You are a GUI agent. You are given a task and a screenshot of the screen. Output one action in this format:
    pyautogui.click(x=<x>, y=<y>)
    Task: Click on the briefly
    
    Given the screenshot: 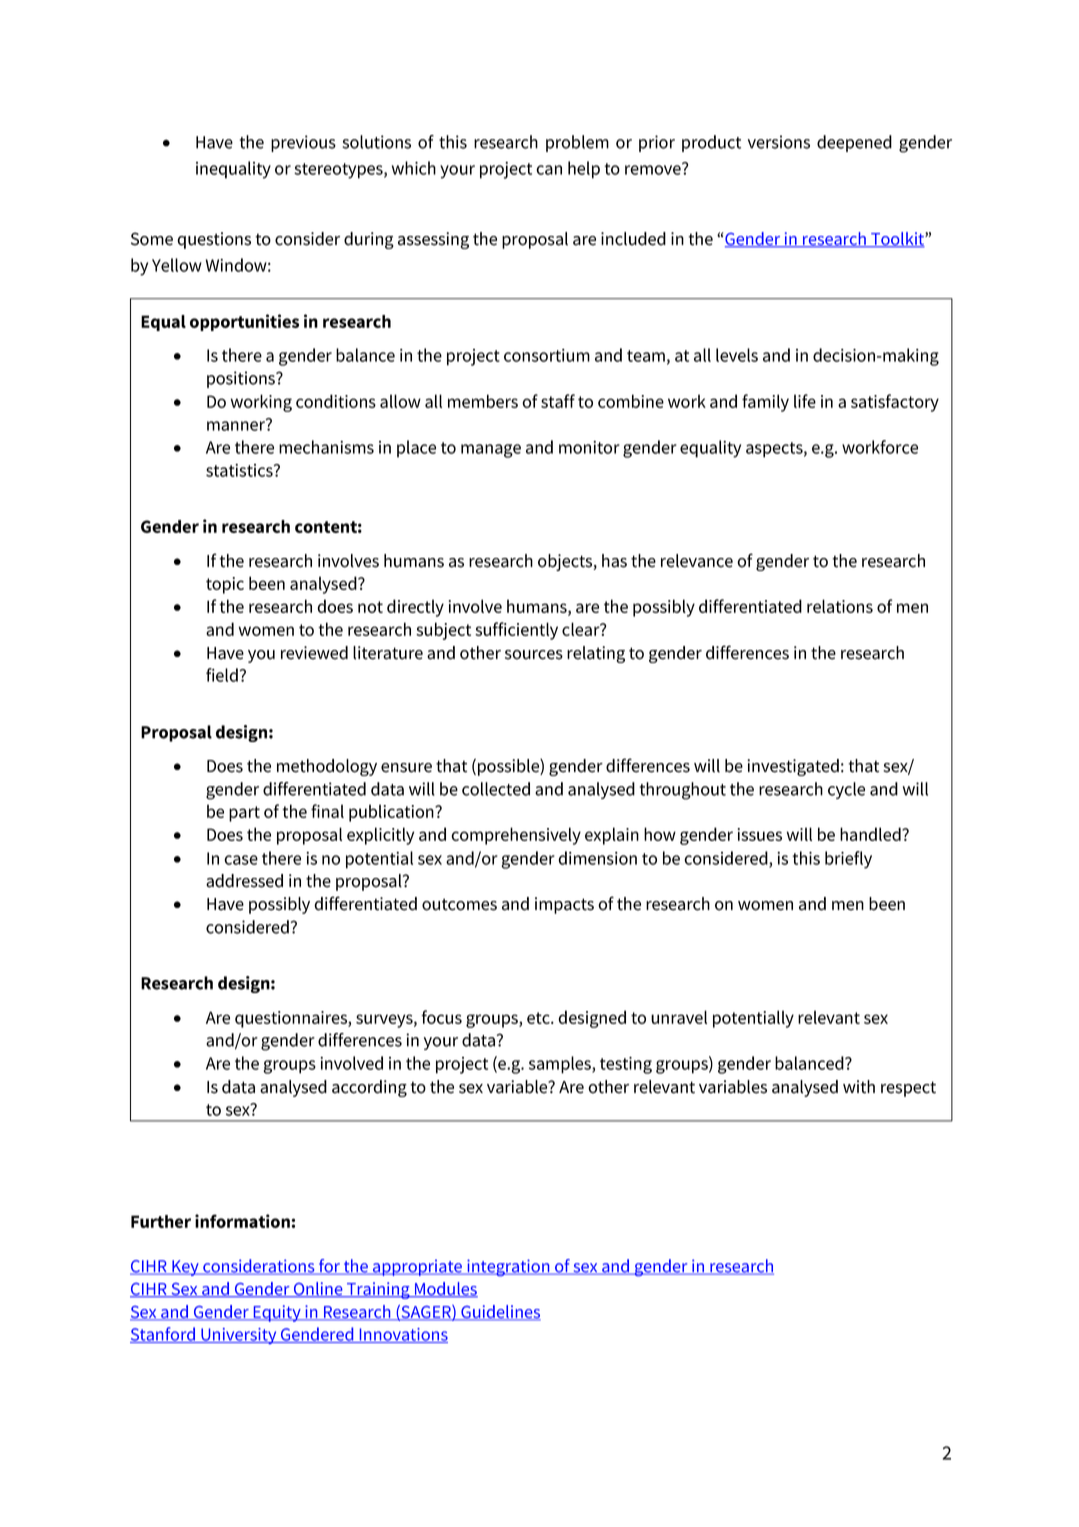 What is the action you would take?
    pyautogui.click(x=848, y=860)
